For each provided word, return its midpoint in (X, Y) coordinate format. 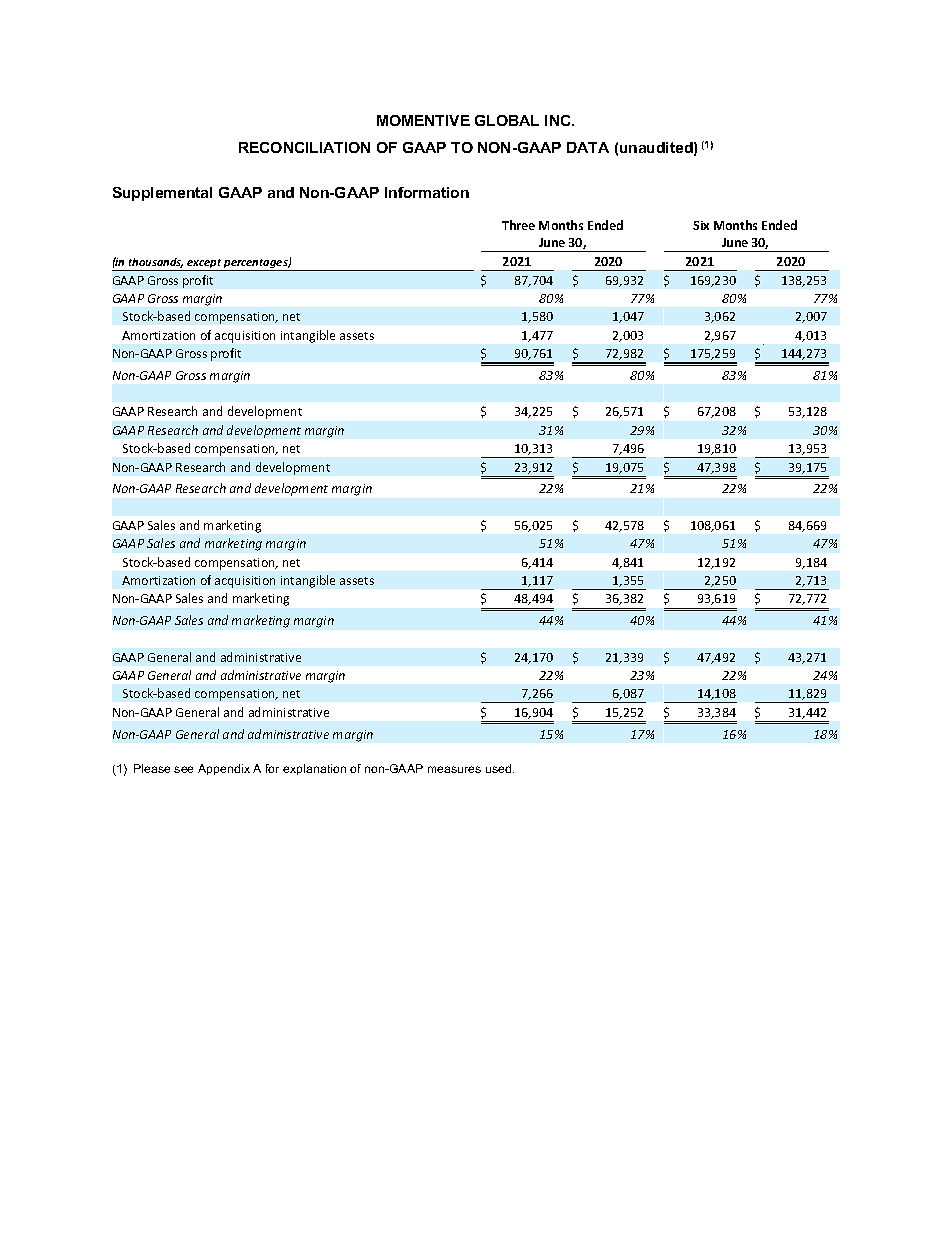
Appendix (224, 769)
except (205, 265)
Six (701, 225)
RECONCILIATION (304, 147)
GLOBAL (507, 120)
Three (518, 225)
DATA (588, 147)
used (500, 768)
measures (454, 769)
